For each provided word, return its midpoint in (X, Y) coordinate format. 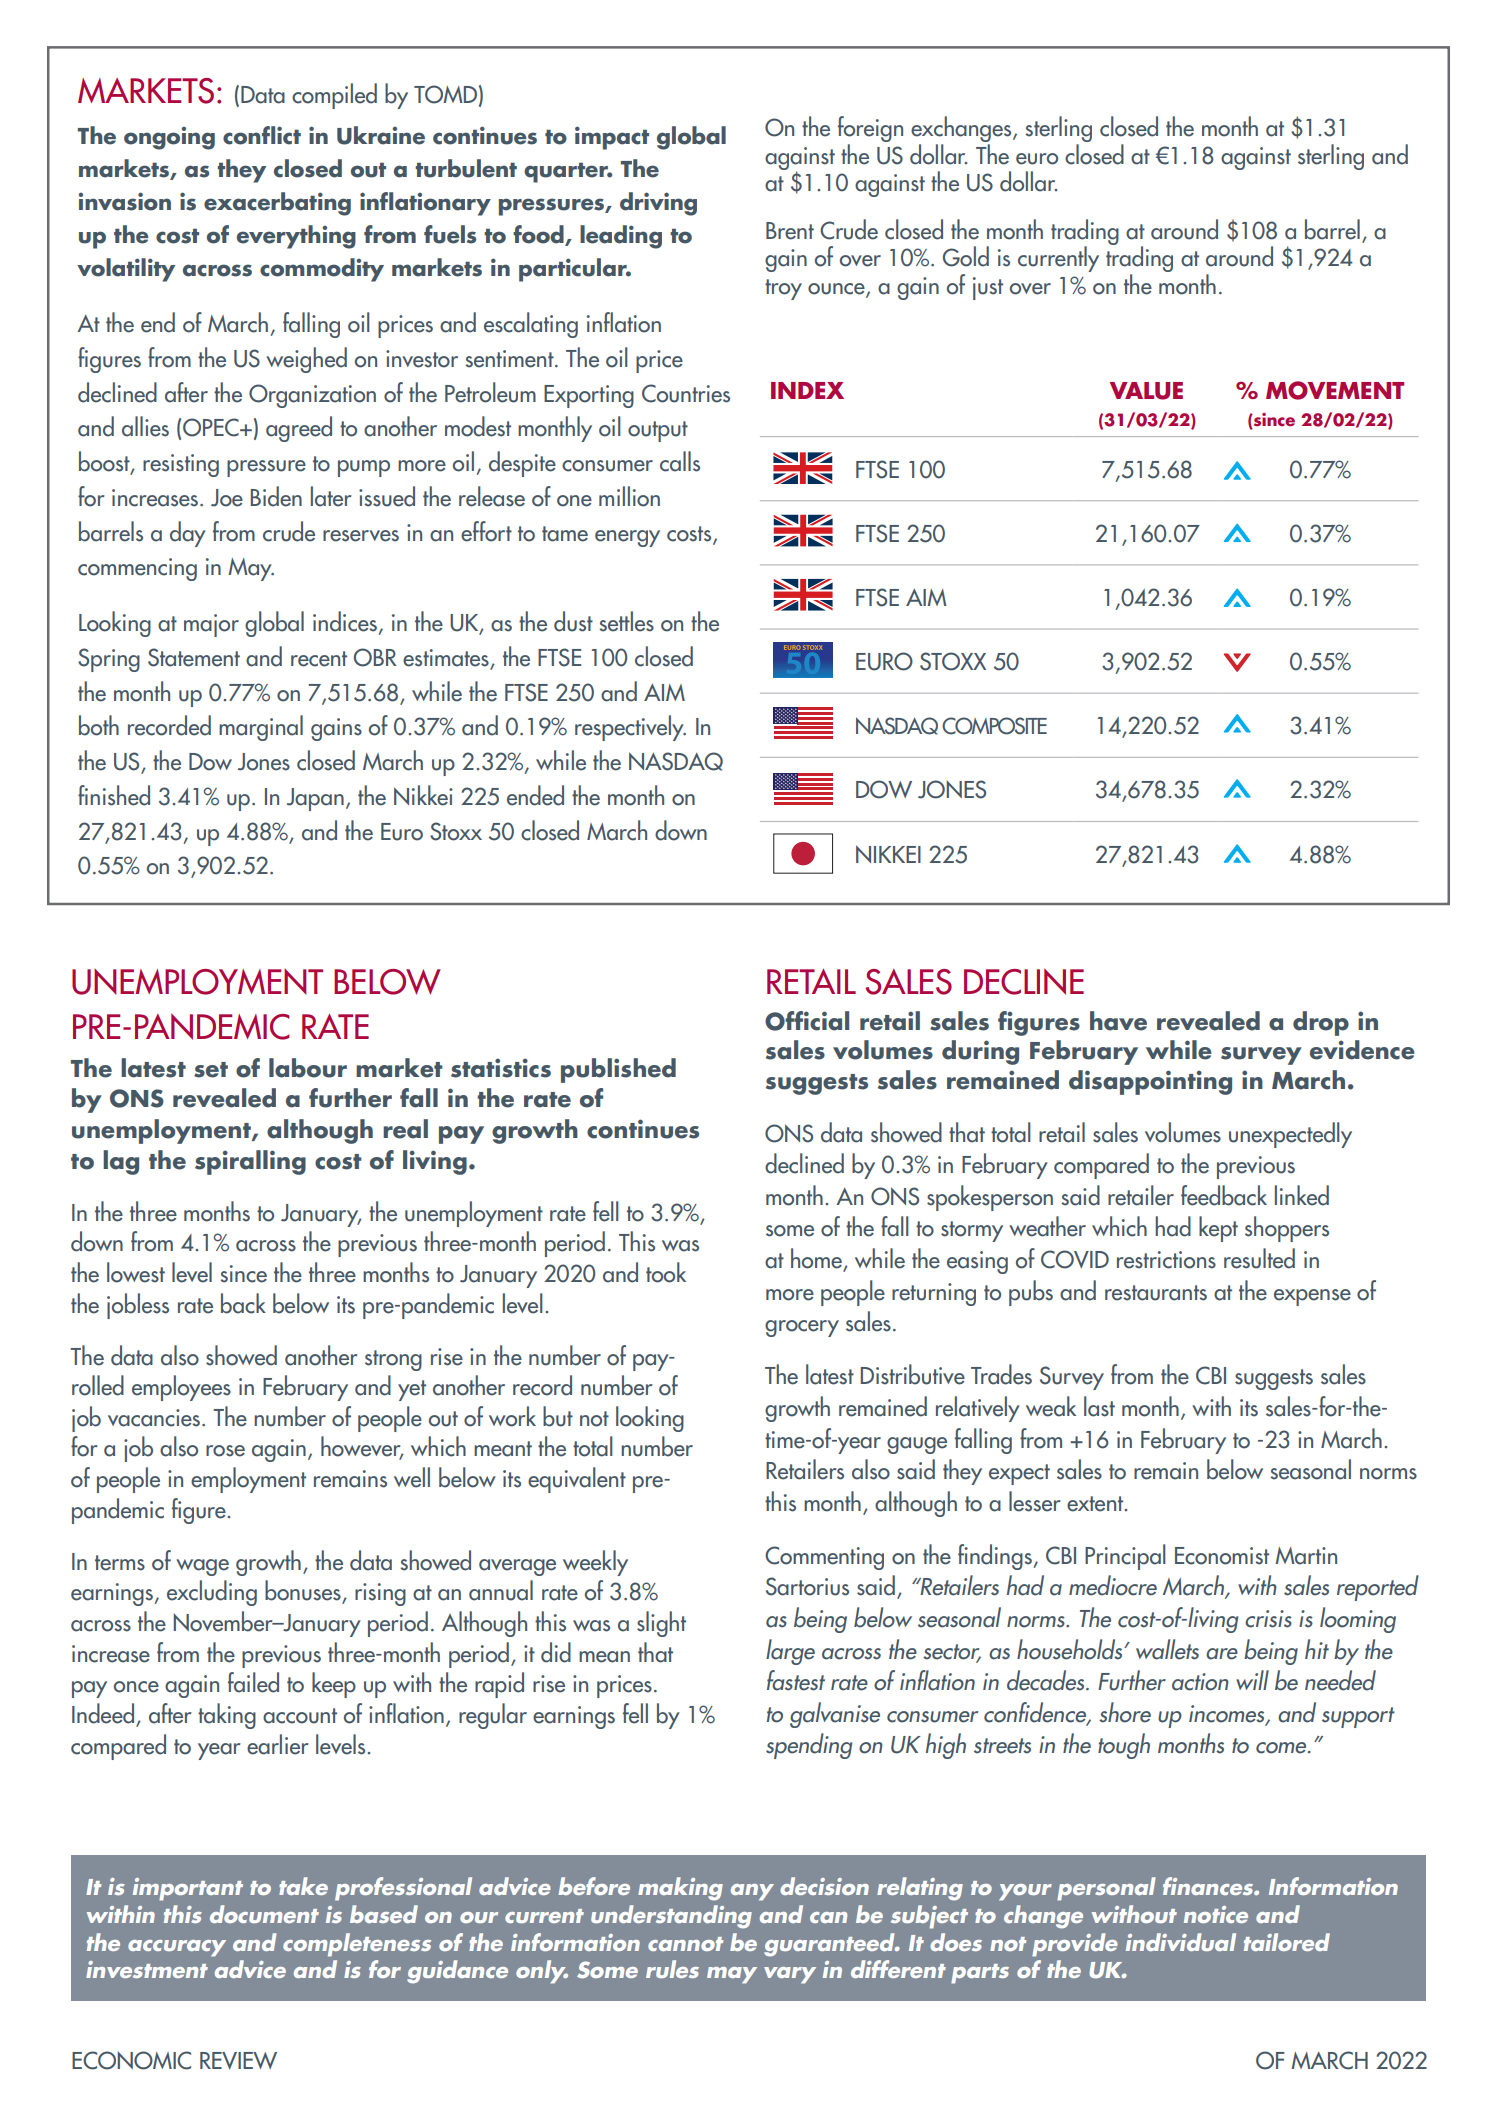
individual (1181, 1942)
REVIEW (238, 2061)
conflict (262, 135)
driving (658, 204)
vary (790, 1975)
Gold (966, 256)
